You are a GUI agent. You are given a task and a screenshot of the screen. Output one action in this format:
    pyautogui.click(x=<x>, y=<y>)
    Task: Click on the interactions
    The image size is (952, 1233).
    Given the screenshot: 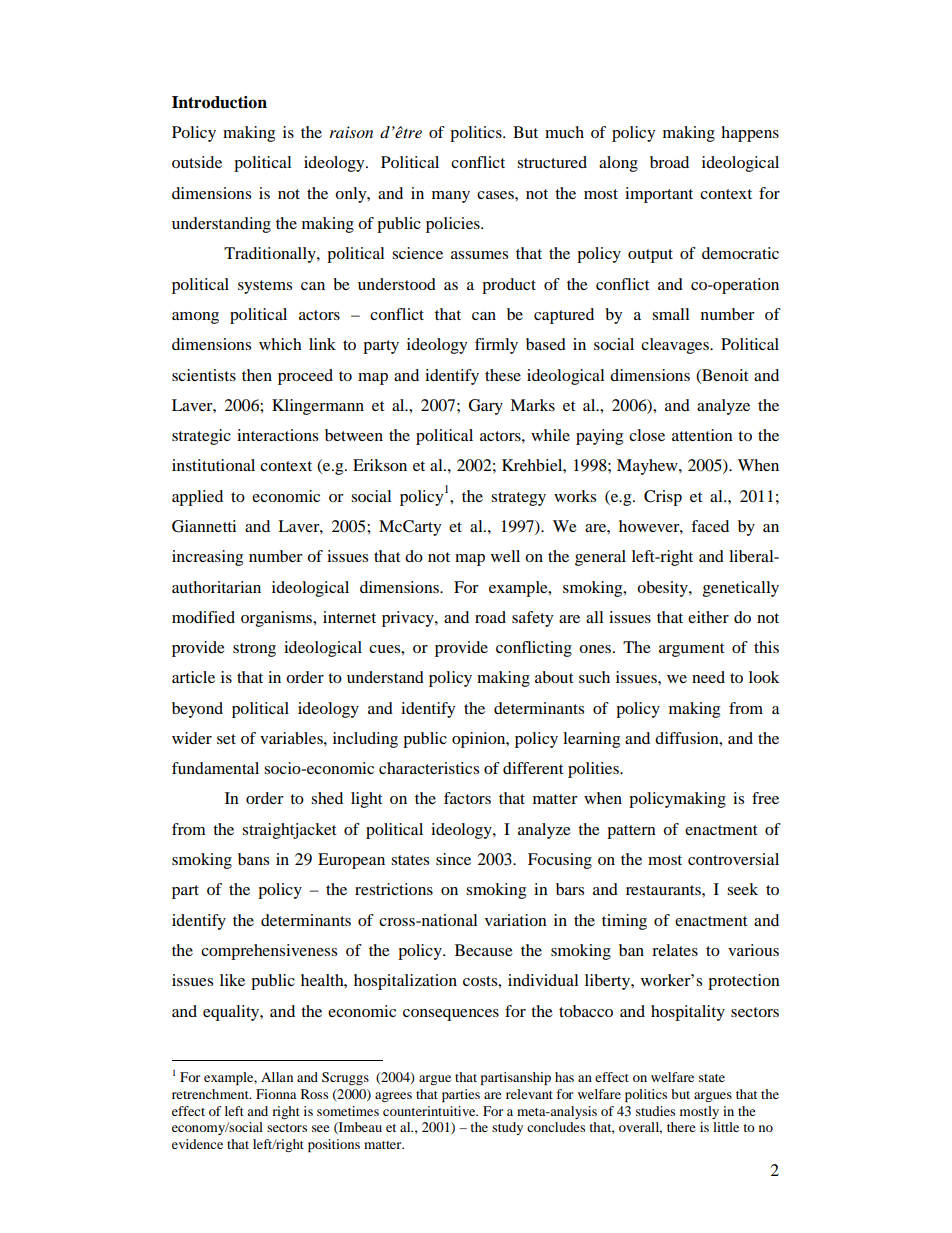 What is the action you would take?
    pyautogui.click(x=277, y=435)
